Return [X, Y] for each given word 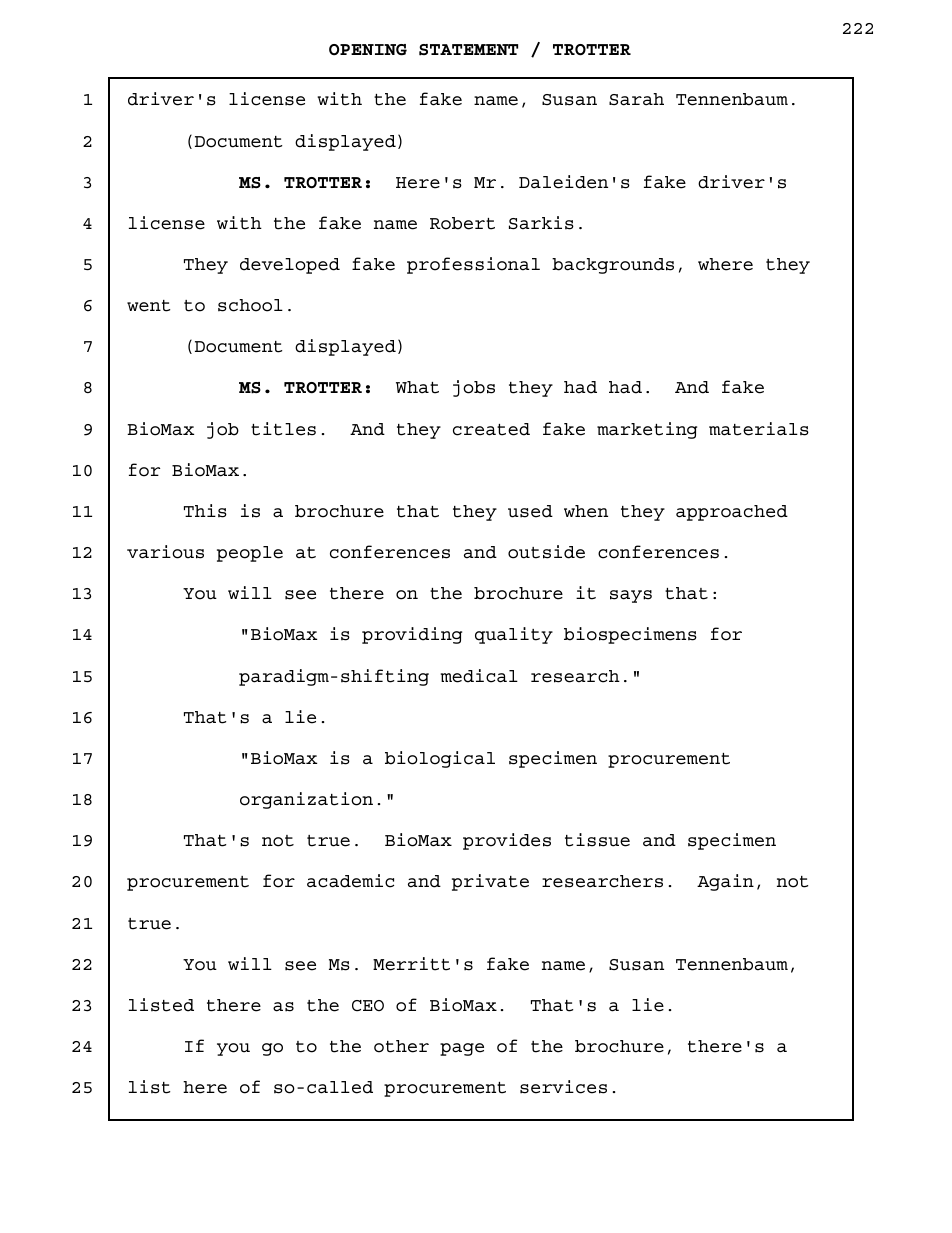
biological [440, 759]
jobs [474, 388]
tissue [597, 840]
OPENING [368, 50]
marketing [647, 430]
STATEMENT [468, 50]
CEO [368, 1006]
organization [306, 800]
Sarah [636, 99]
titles [283, 429]
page [462, 1049]
